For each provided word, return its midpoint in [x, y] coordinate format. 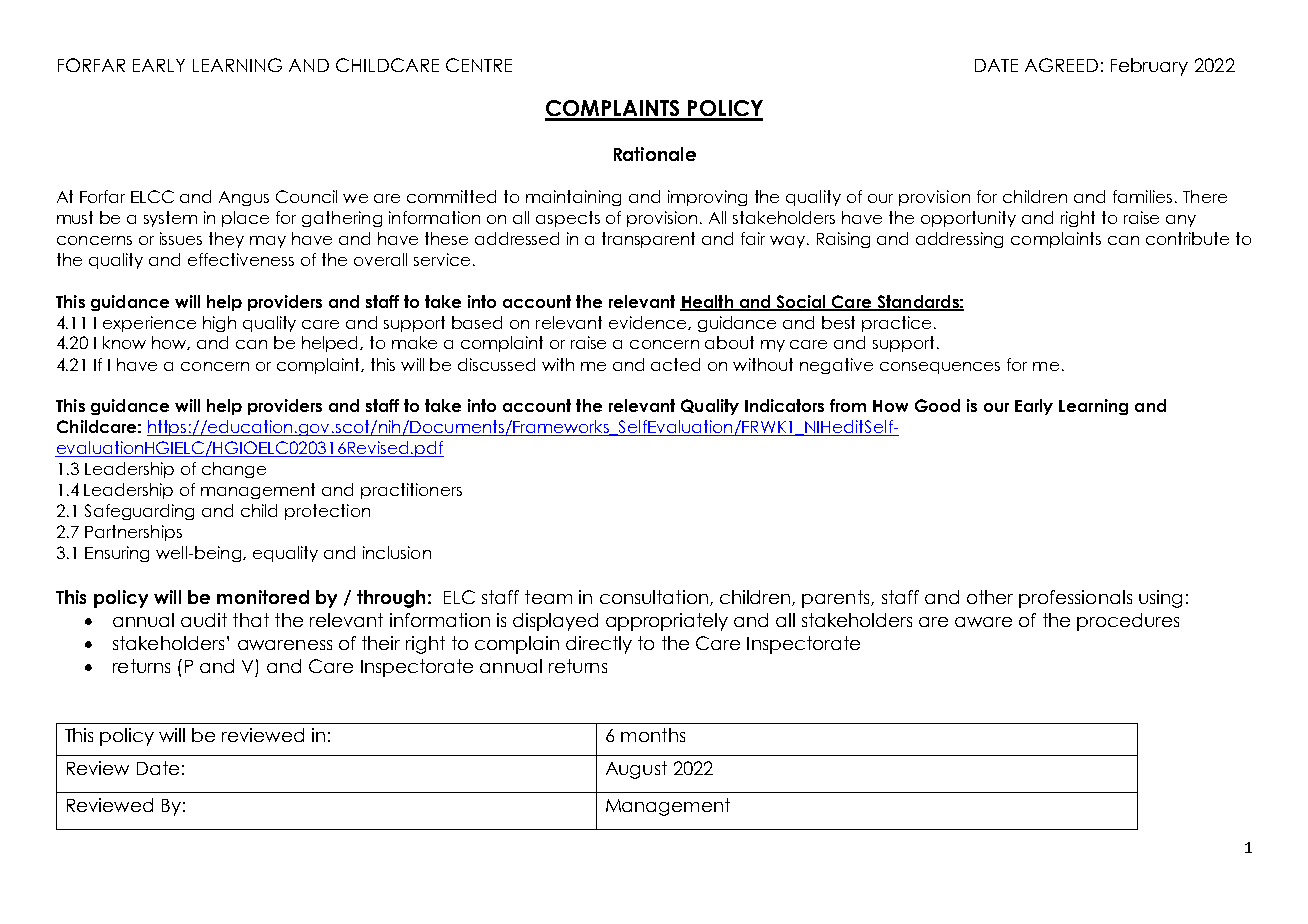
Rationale [655, 154]
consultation [654, 597]
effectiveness [241, 259]
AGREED [1061, 65]
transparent [648, 240]
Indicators [784, 405]
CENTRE [479, 65]
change [234, 470]
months [653, 735]
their [381, 643]
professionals [1075, 599]
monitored [263, 597]
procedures [1128, 622]
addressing [959, 240]
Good [937, 405]
